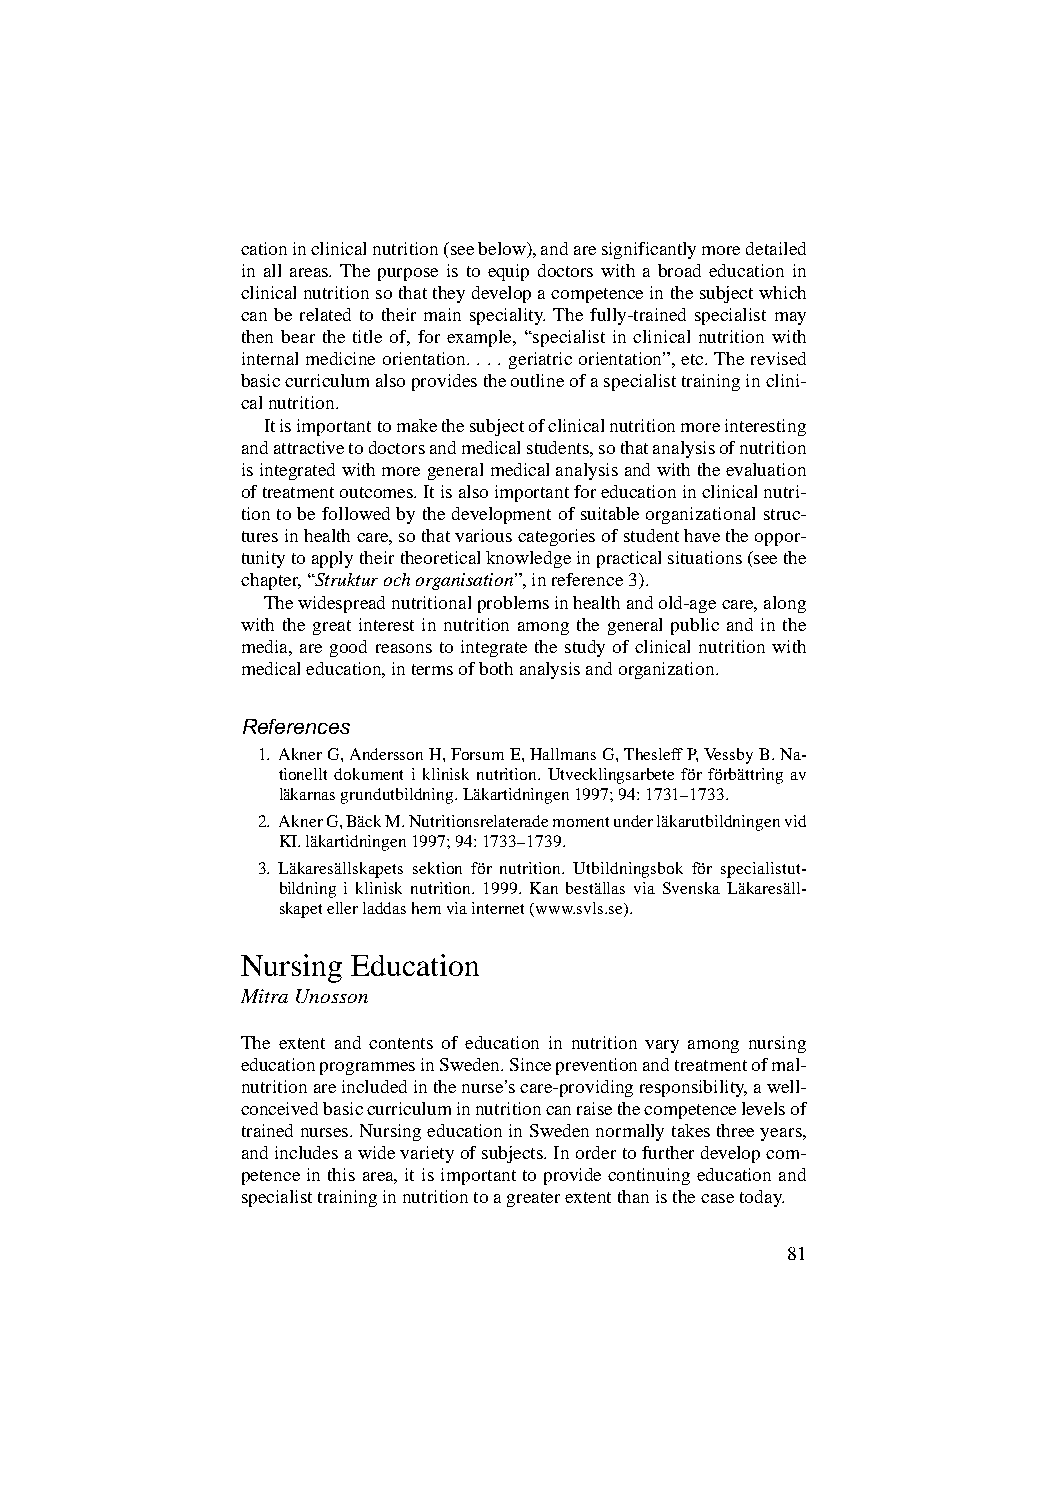 This image has height=1485, width=1050. Describe the element at coordinates (341, 1174) in the image. I see `this` at that location.
